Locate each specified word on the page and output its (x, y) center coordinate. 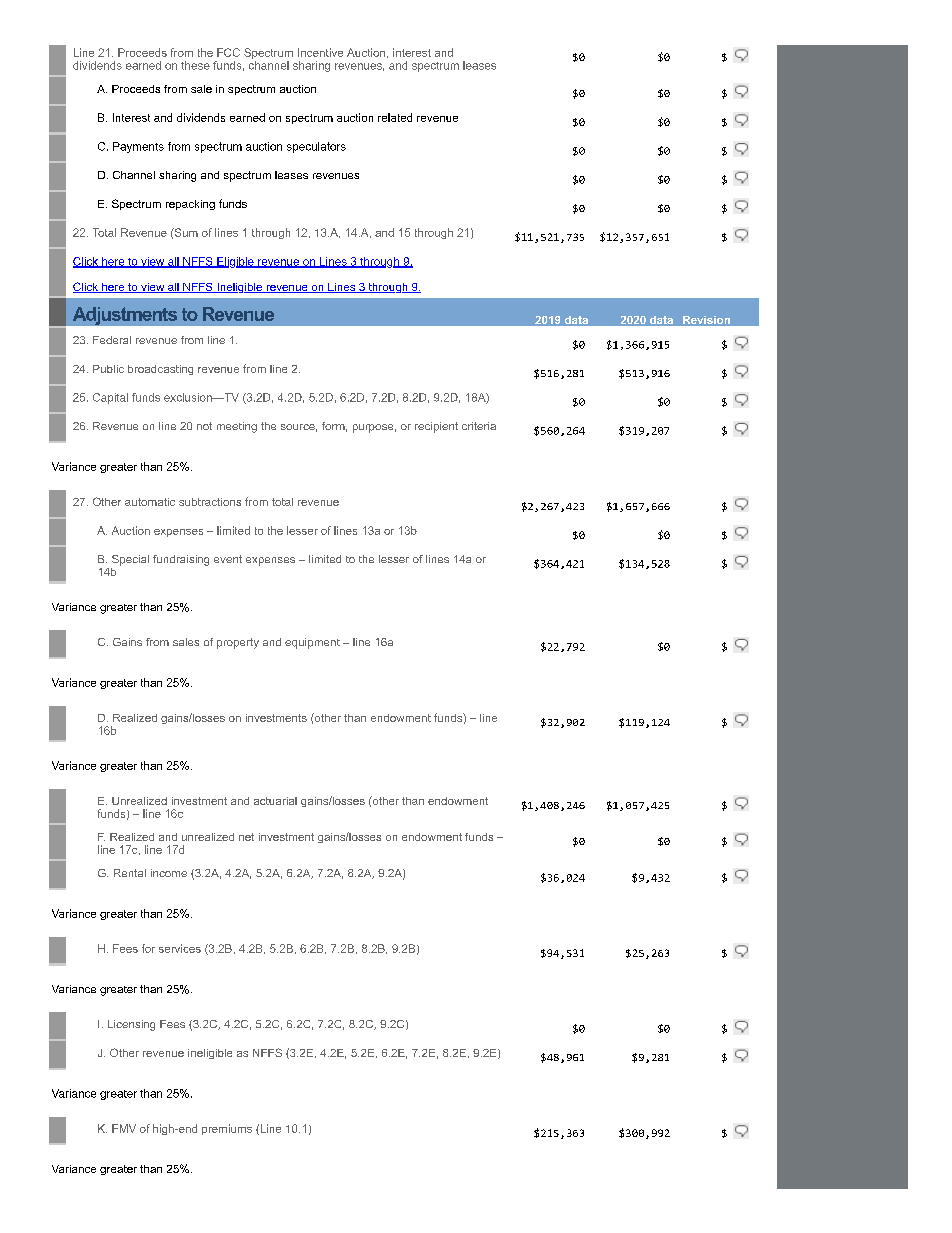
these (195, 65)
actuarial (275, 801)
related (395, 117)
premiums (227, 1129)
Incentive (320, 52)
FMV (124, 1128)
